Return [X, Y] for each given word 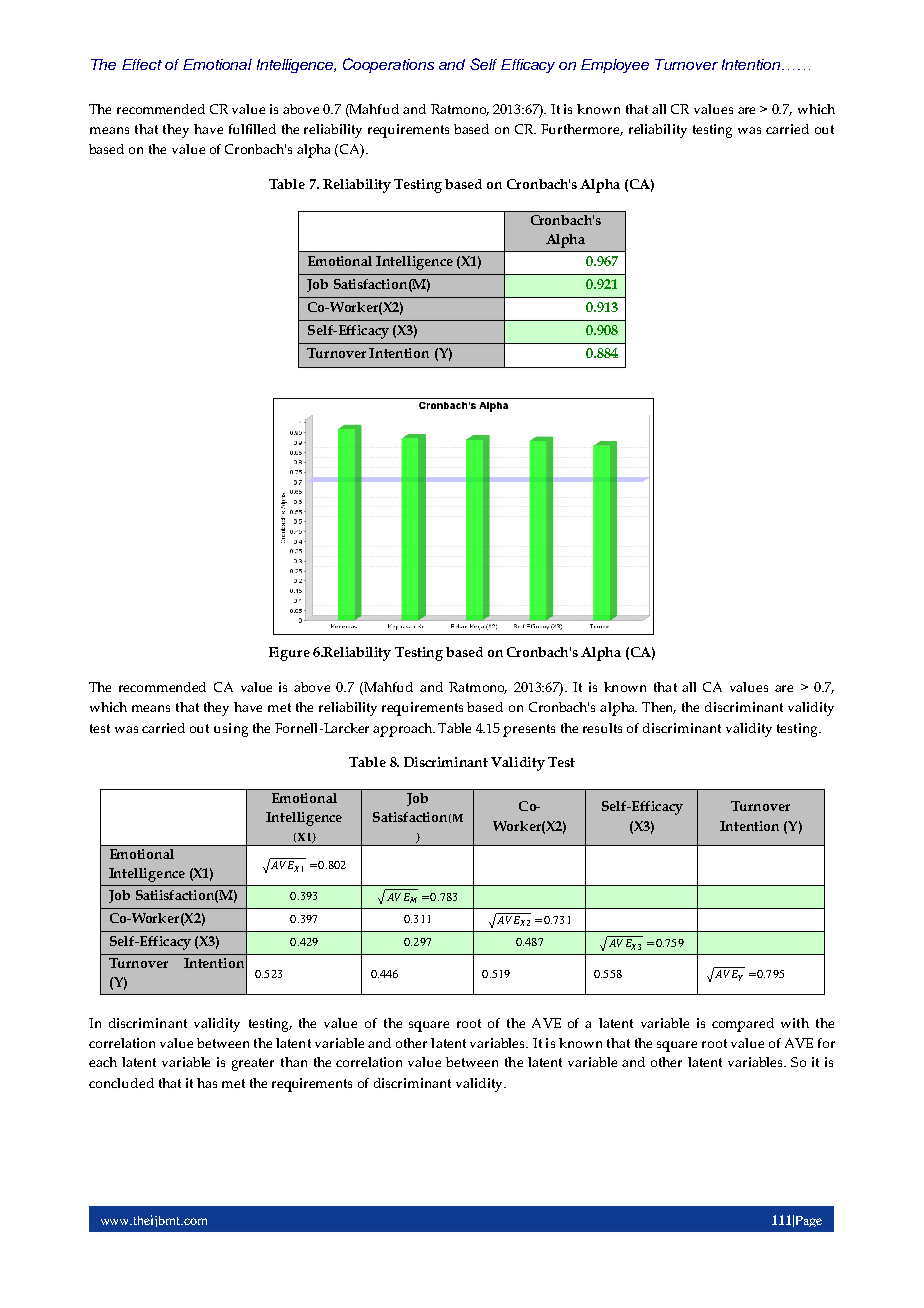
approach [404, 730]
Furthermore [582, 130]
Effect [142, 64]
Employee [615, 66]
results [602, 728]
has [207, 1083]
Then [659, 708]
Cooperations [388, 65]
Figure [289, 654]
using [231, 730]
